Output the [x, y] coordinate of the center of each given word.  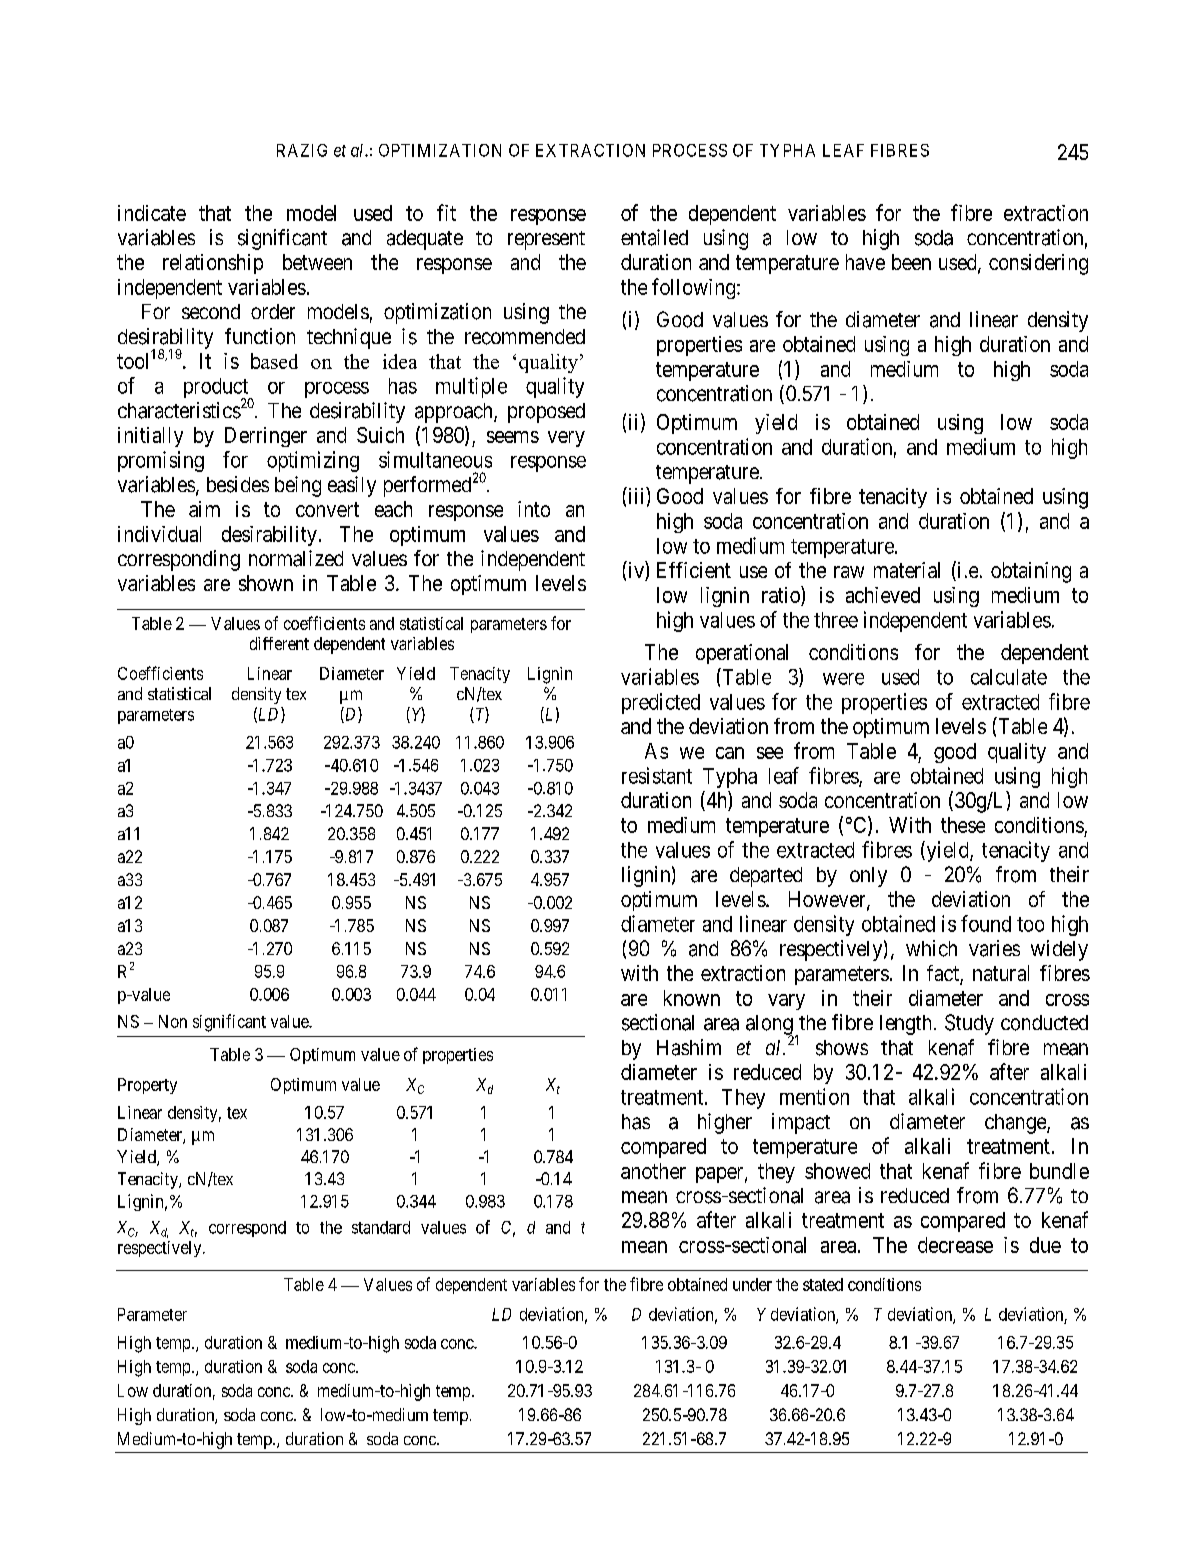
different [279, 643]
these [963, 825]
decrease [955, 1245]
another [653, 1171]
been [911, 262]
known [692, 998]
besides [238, 484]
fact [944, 974]
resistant [657, 775]
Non [173, 1021]
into [534, 509]
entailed [654, 237]
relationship [213, 264]
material [907, 570]
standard [381, 1227]
